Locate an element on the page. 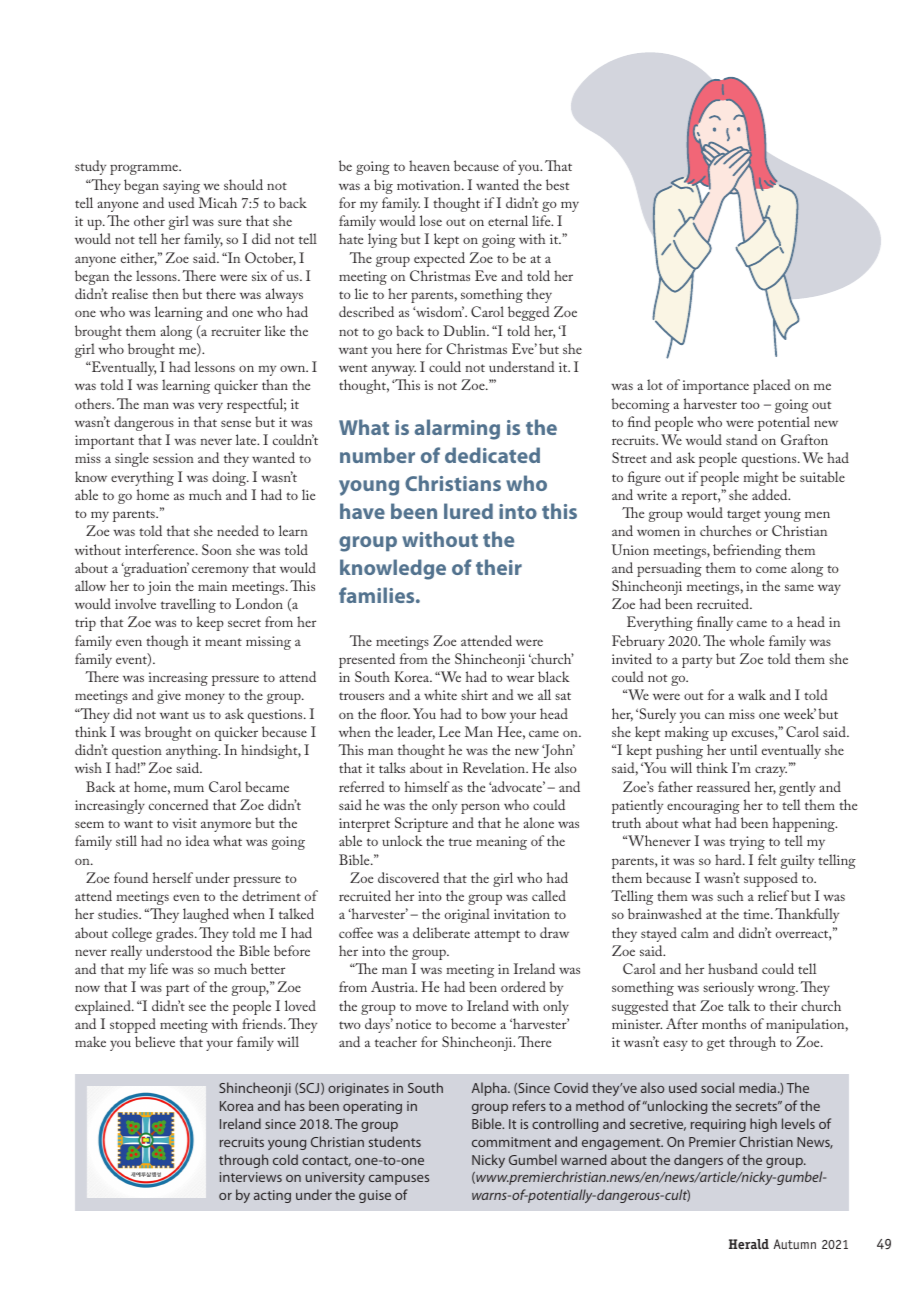 This page has width=924, height=1308. campuses is located at coordinates (399, 1180).
